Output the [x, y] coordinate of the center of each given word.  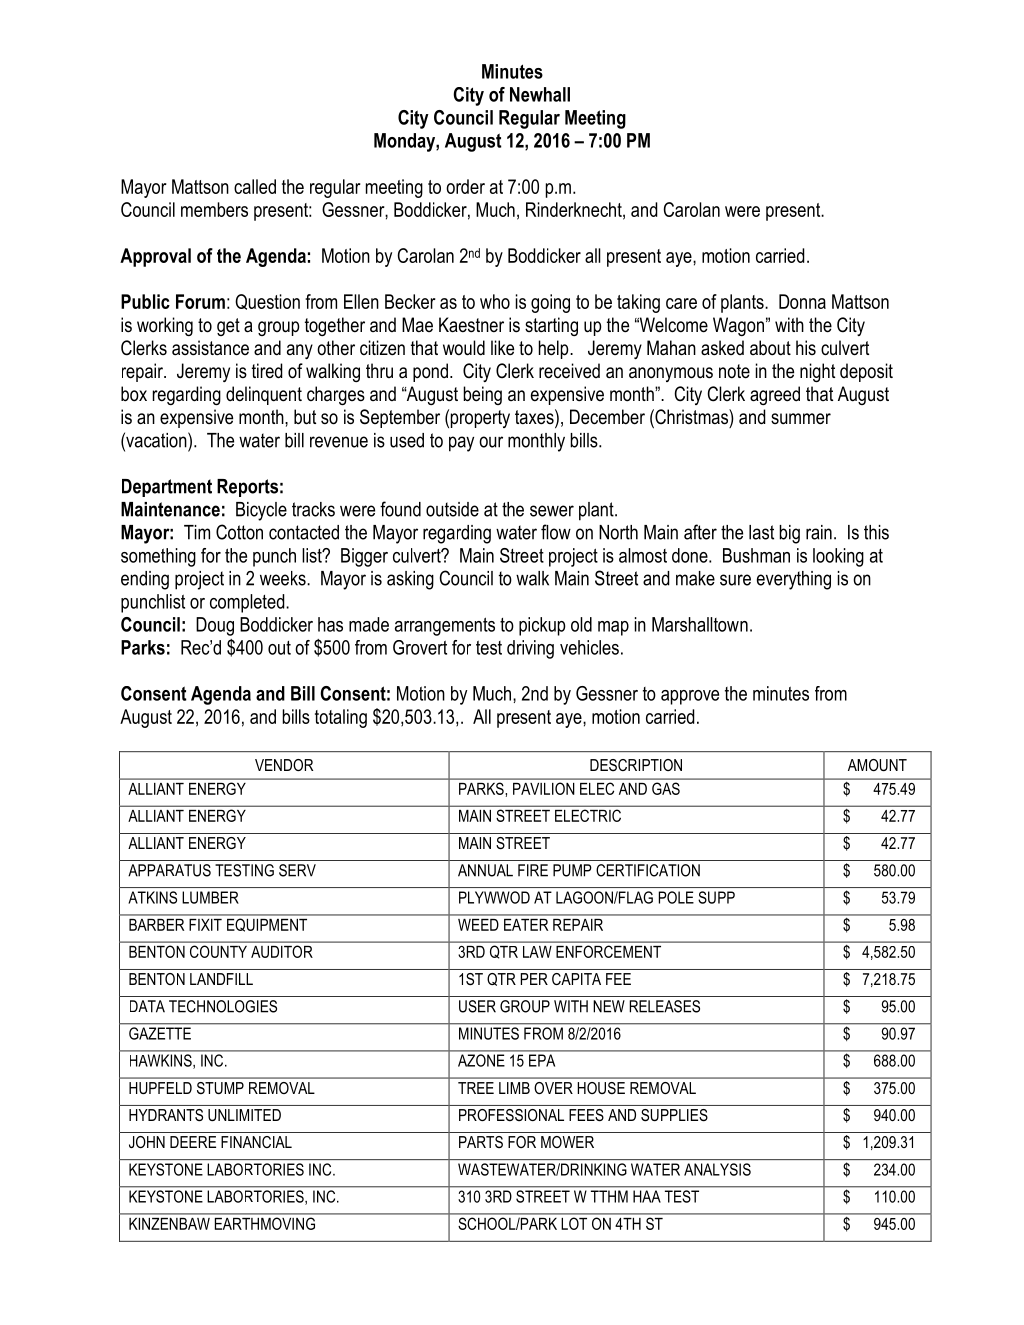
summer [801, 419]
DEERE [193, 1142]
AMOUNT [877, 765]
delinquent [264, 395]
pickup [542, 626]
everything [794, 580]
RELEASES [664, 1006]
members [214, 209]
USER [477, 1006]
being [482, 395]
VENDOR [284, 765]
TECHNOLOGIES [223, 1006]
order [465, 186]
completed [248, 603]
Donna [802, 301]
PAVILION [543, 789]
